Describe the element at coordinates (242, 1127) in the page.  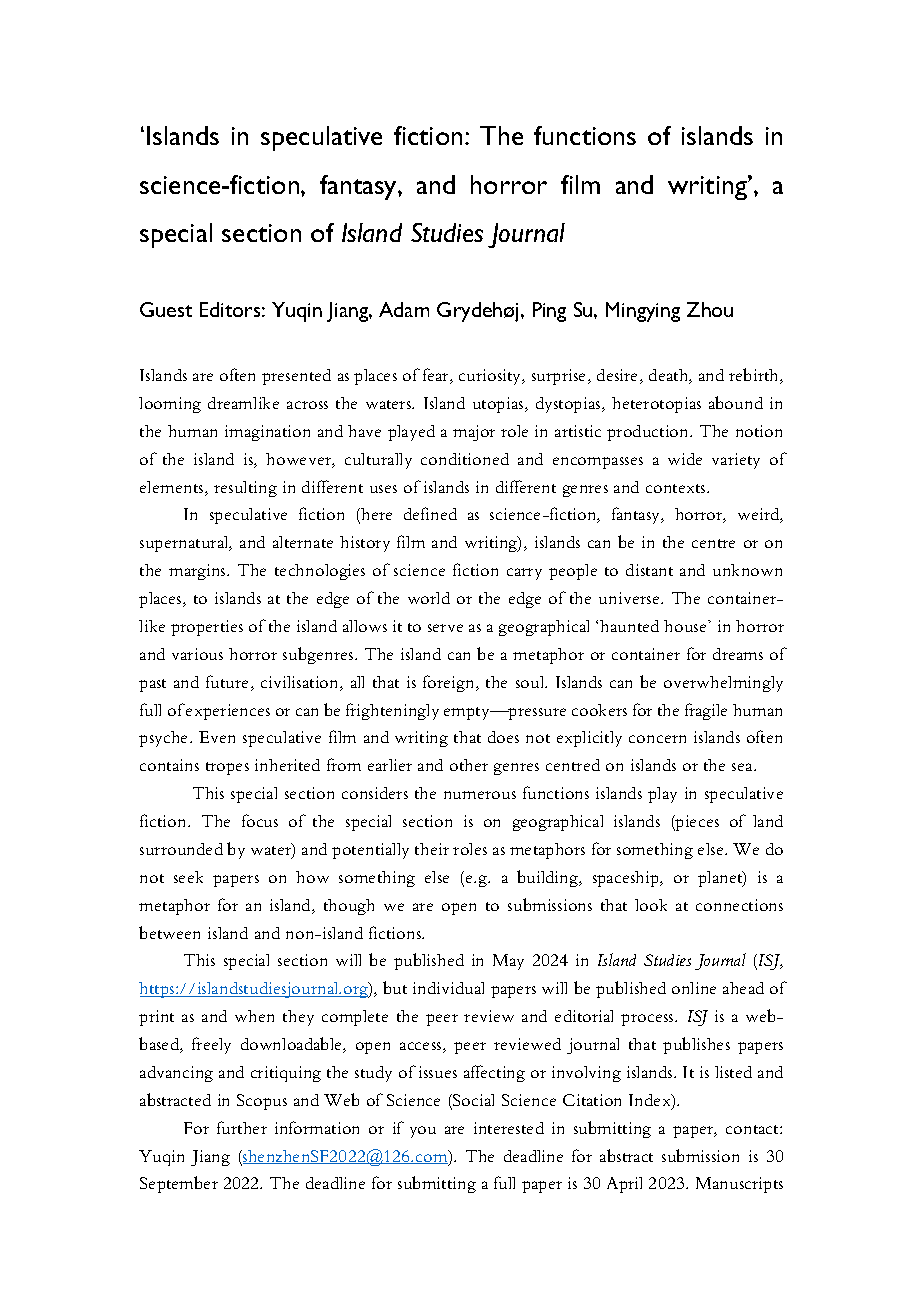
I see `further` at that location.
